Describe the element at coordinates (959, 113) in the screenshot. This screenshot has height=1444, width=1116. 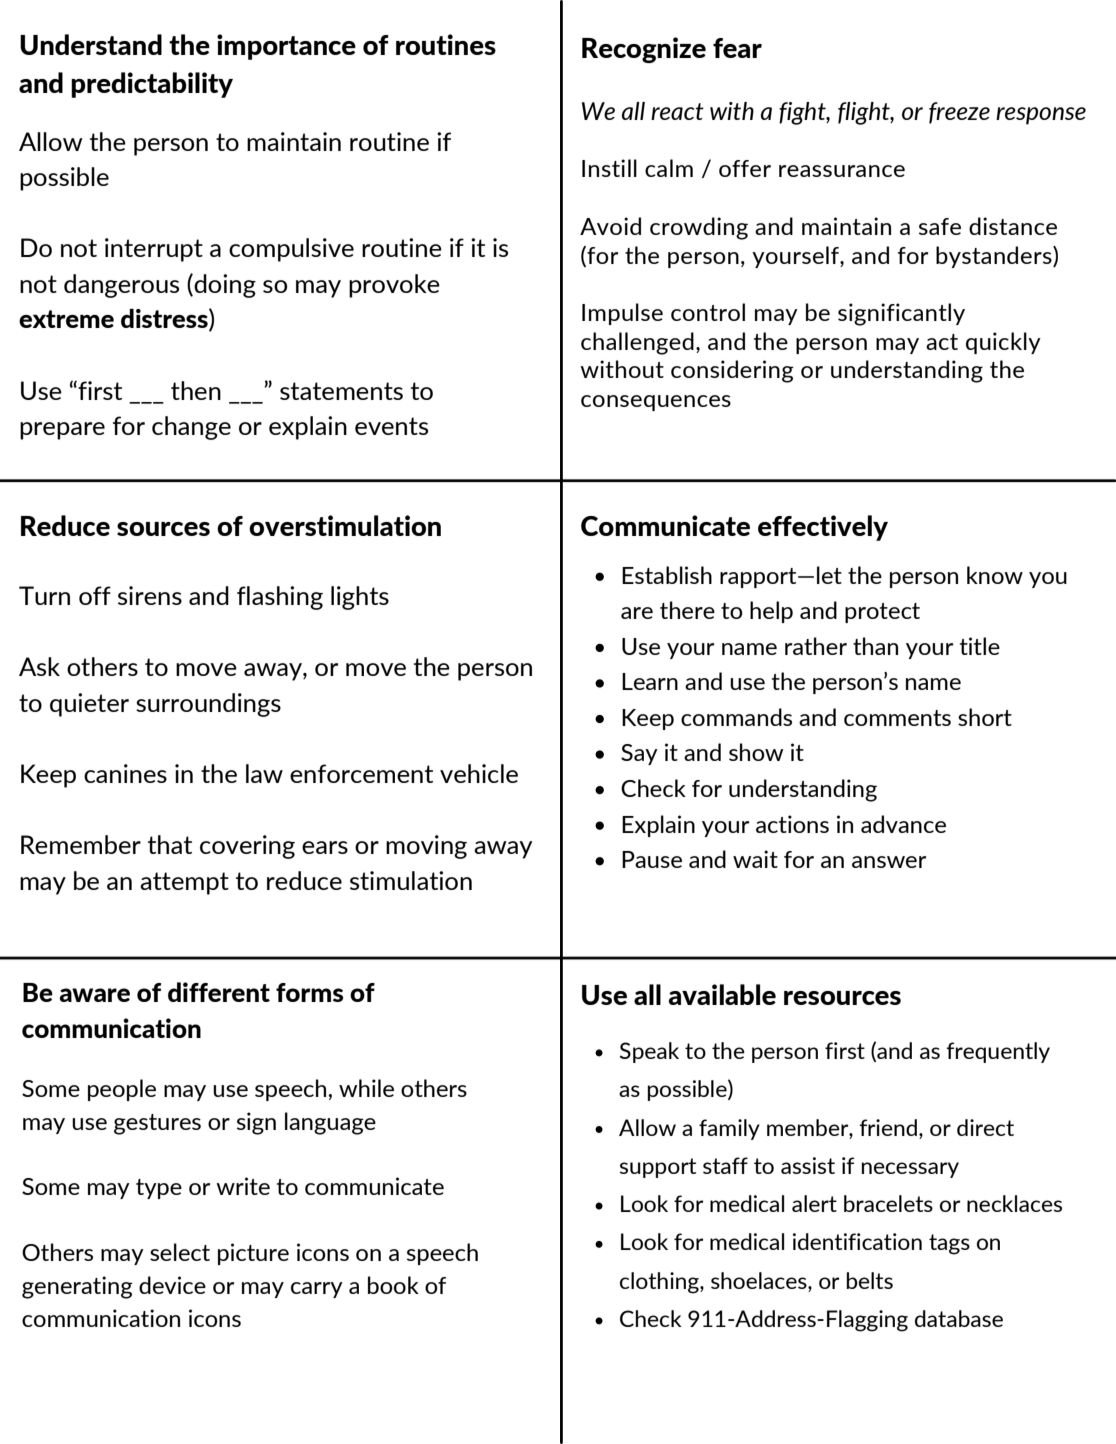
I see `freeze` at that location.
